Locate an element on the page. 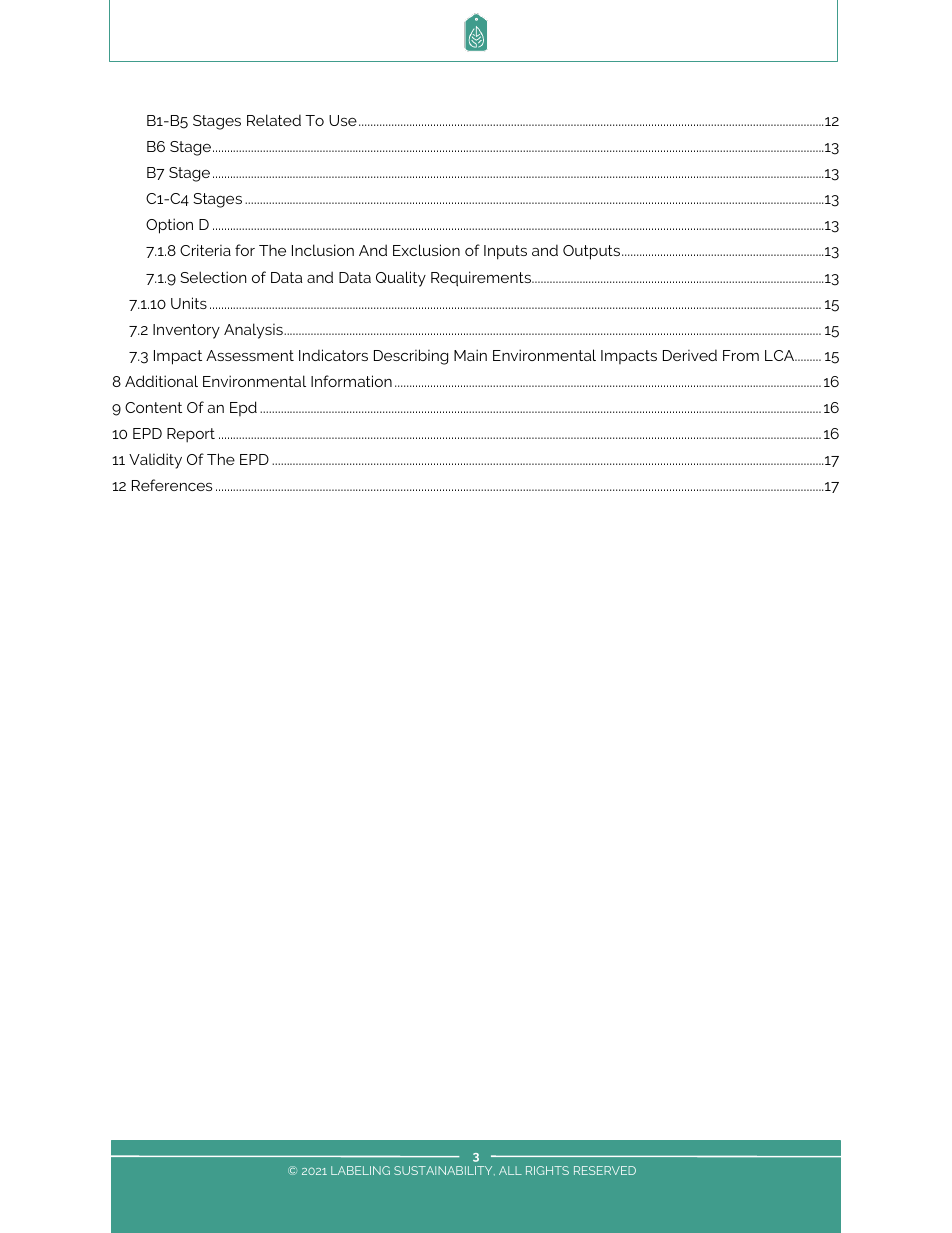 Image resolution: width=952 pixels, height=1233 pixels. RESERVED is located at coordinates (605, 1170).
